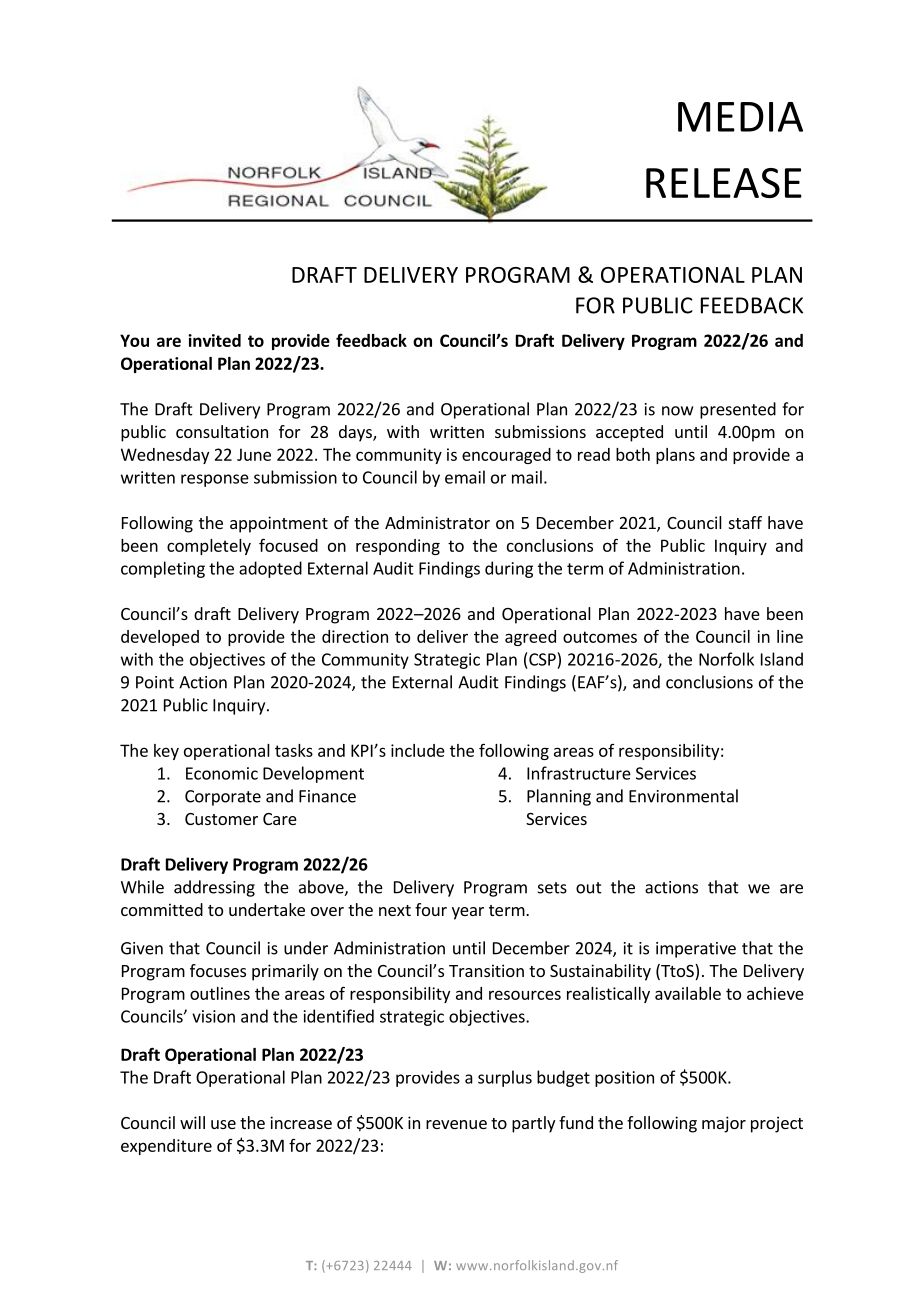 The height and width of the screenshot is (1308, 924). Describe the element at coordinates (223, 798) in the screenshot. I see `Corporate` at that location.
